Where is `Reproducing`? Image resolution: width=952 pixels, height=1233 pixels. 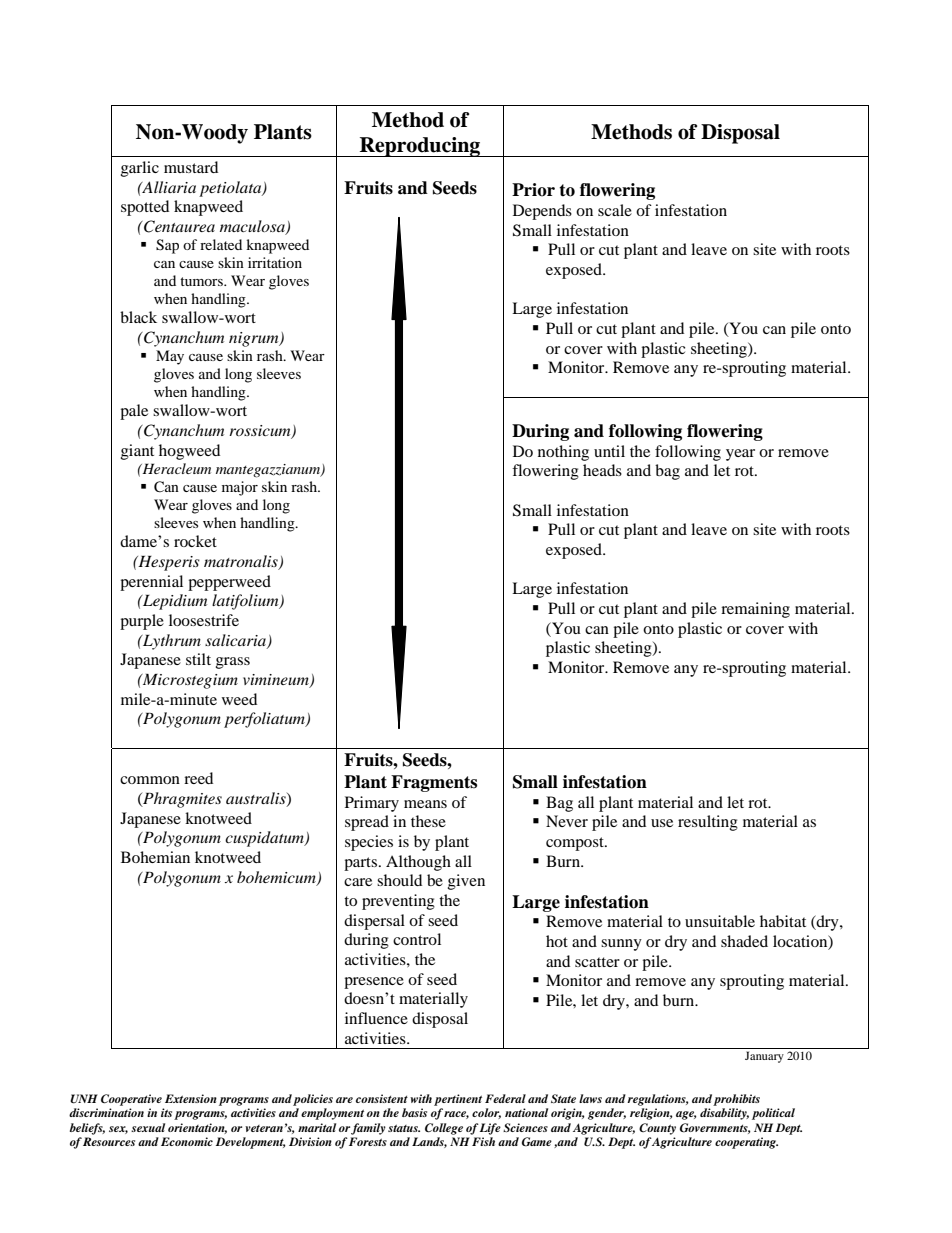
Reproducing is located at coordinates (420, 147).
